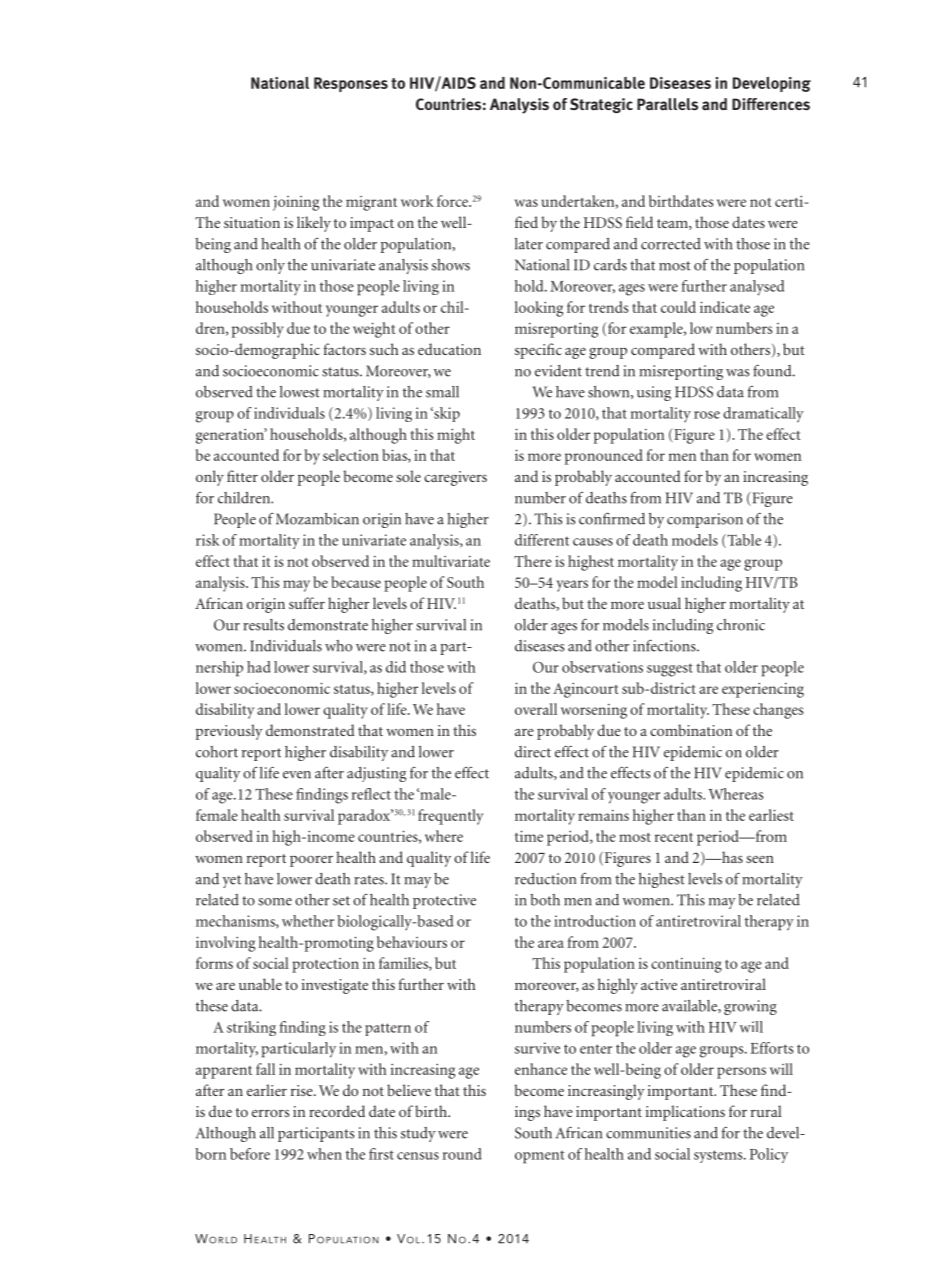  Describe the element at coordinates (450, 817) in the document. I see `frequently` at that location.
